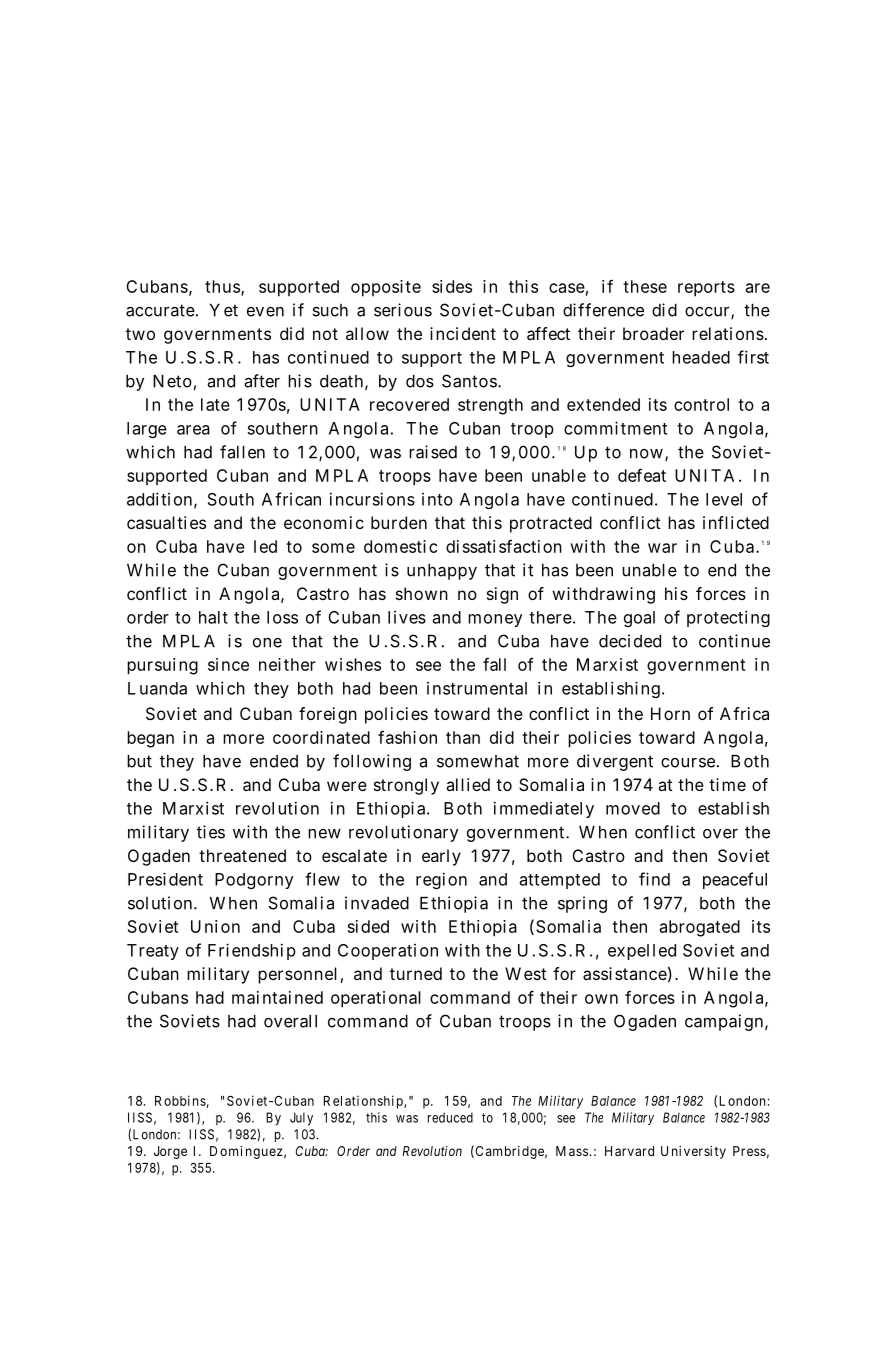 This page has width=896, height=1351. I want to click on unhappy, so click(442, 572).
